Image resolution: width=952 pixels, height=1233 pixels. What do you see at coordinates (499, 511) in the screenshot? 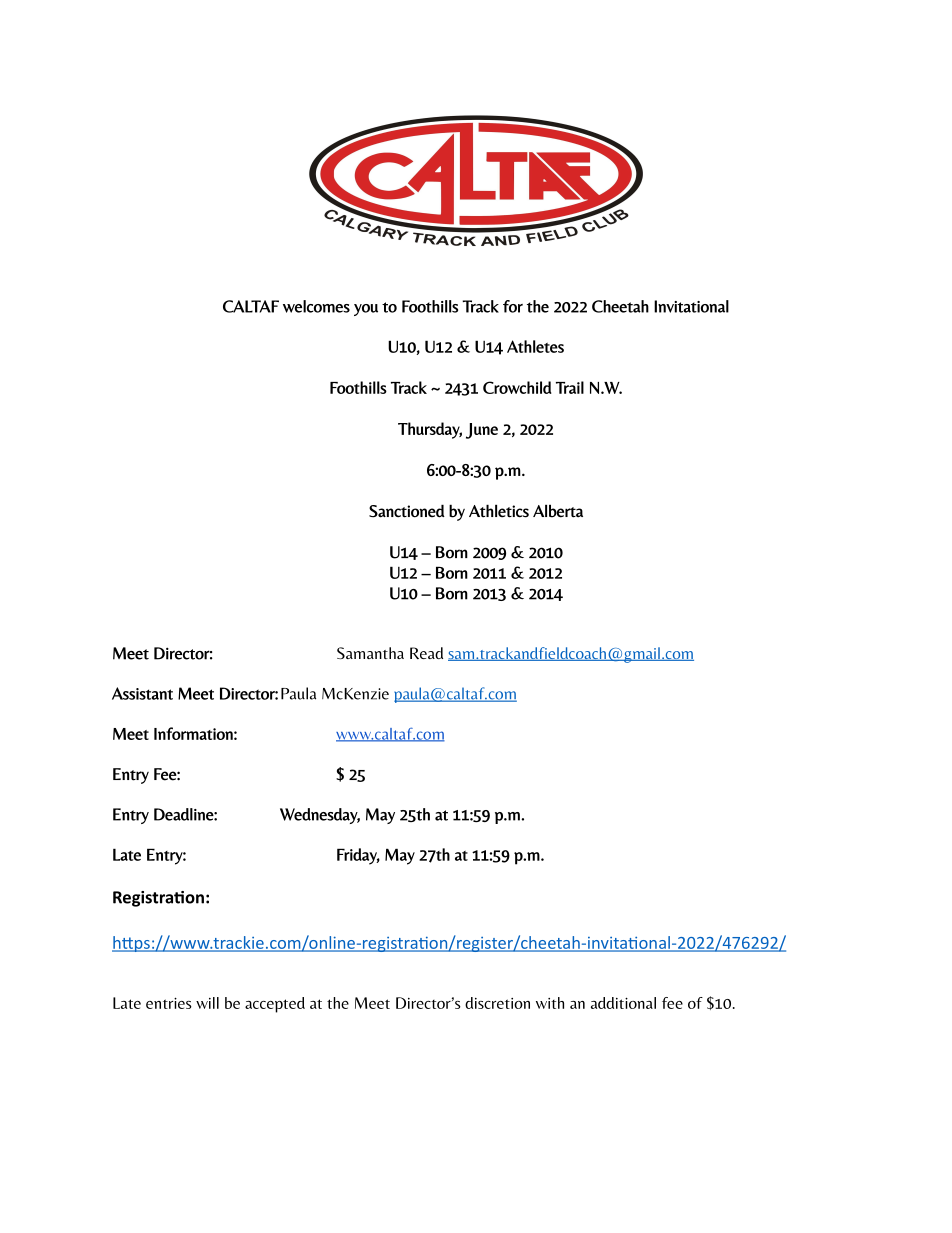
I see `Athletics` at bounding box center [499, 511].
